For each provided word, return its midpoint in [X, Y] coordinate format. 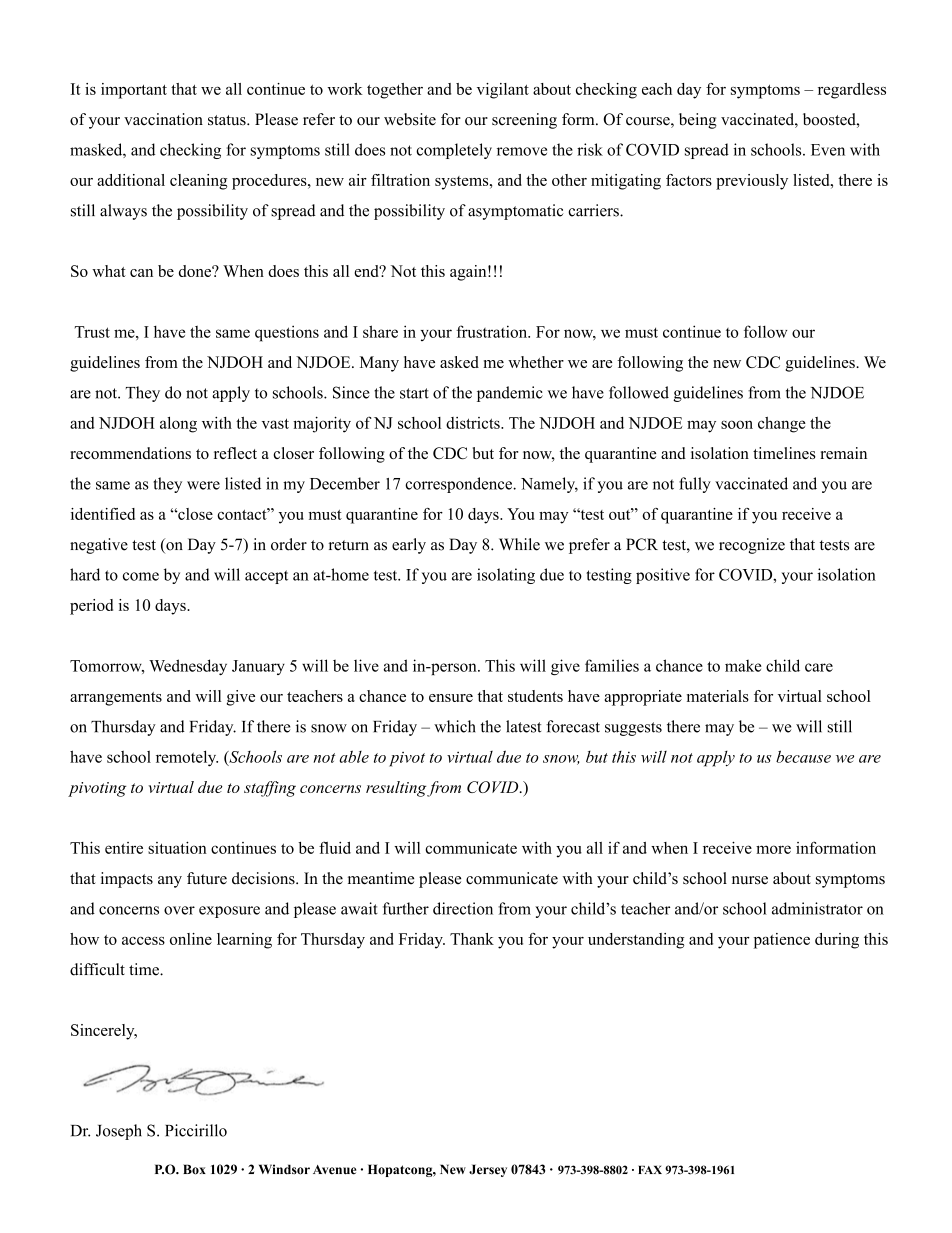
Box [194, 1169]
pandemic [510, 394]
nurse [750, 880]
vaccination [163, 119]
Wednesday [188, 667]
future [207, 878]
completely [454, 151]
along [178, 425]
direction [463, 908]
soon [737, 424]
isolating [506, 576]
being [698, 121]
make [743, 666]
